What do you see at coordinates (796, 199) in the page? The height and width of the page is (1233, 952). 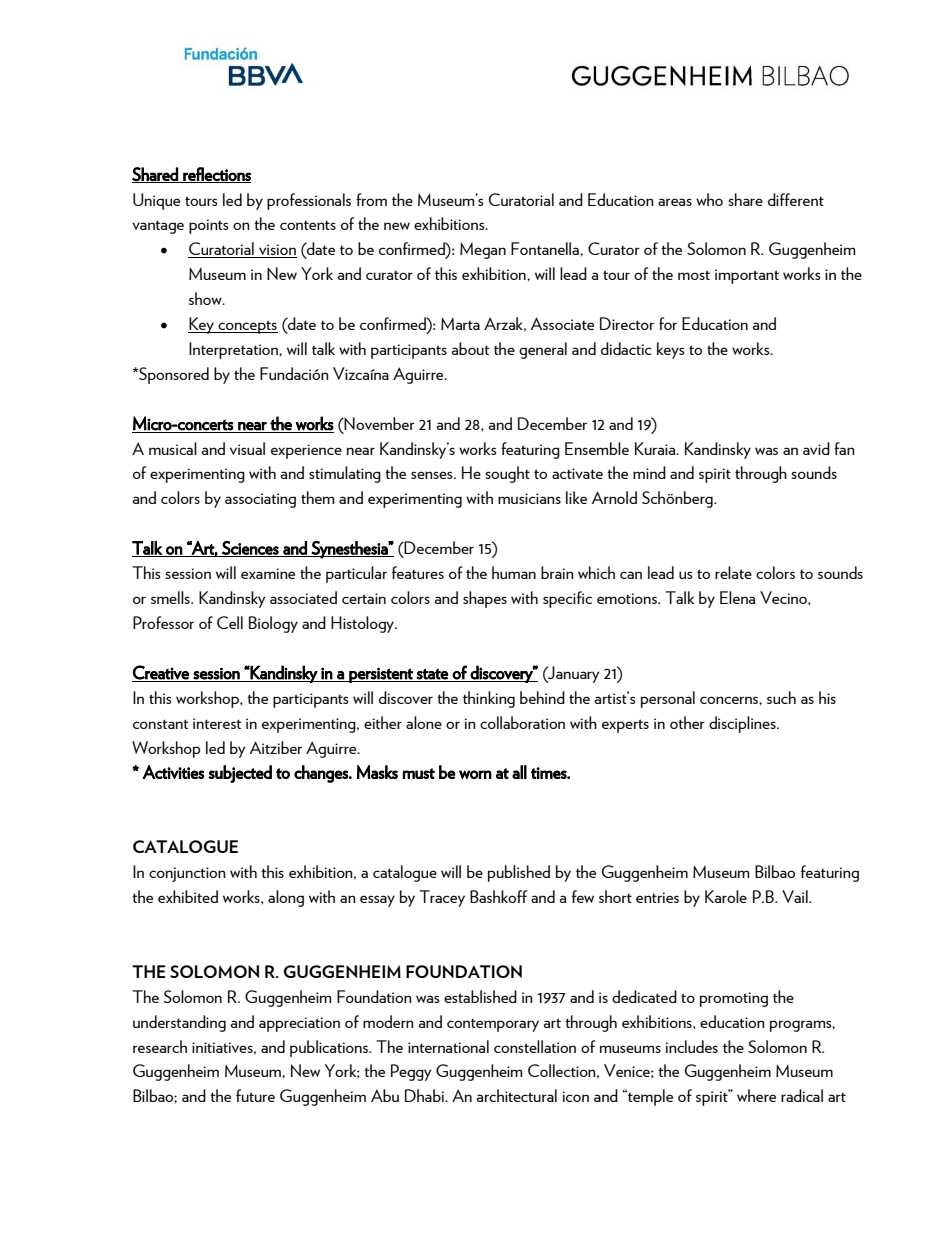 I see `different` at bounding box center [796, 199].
